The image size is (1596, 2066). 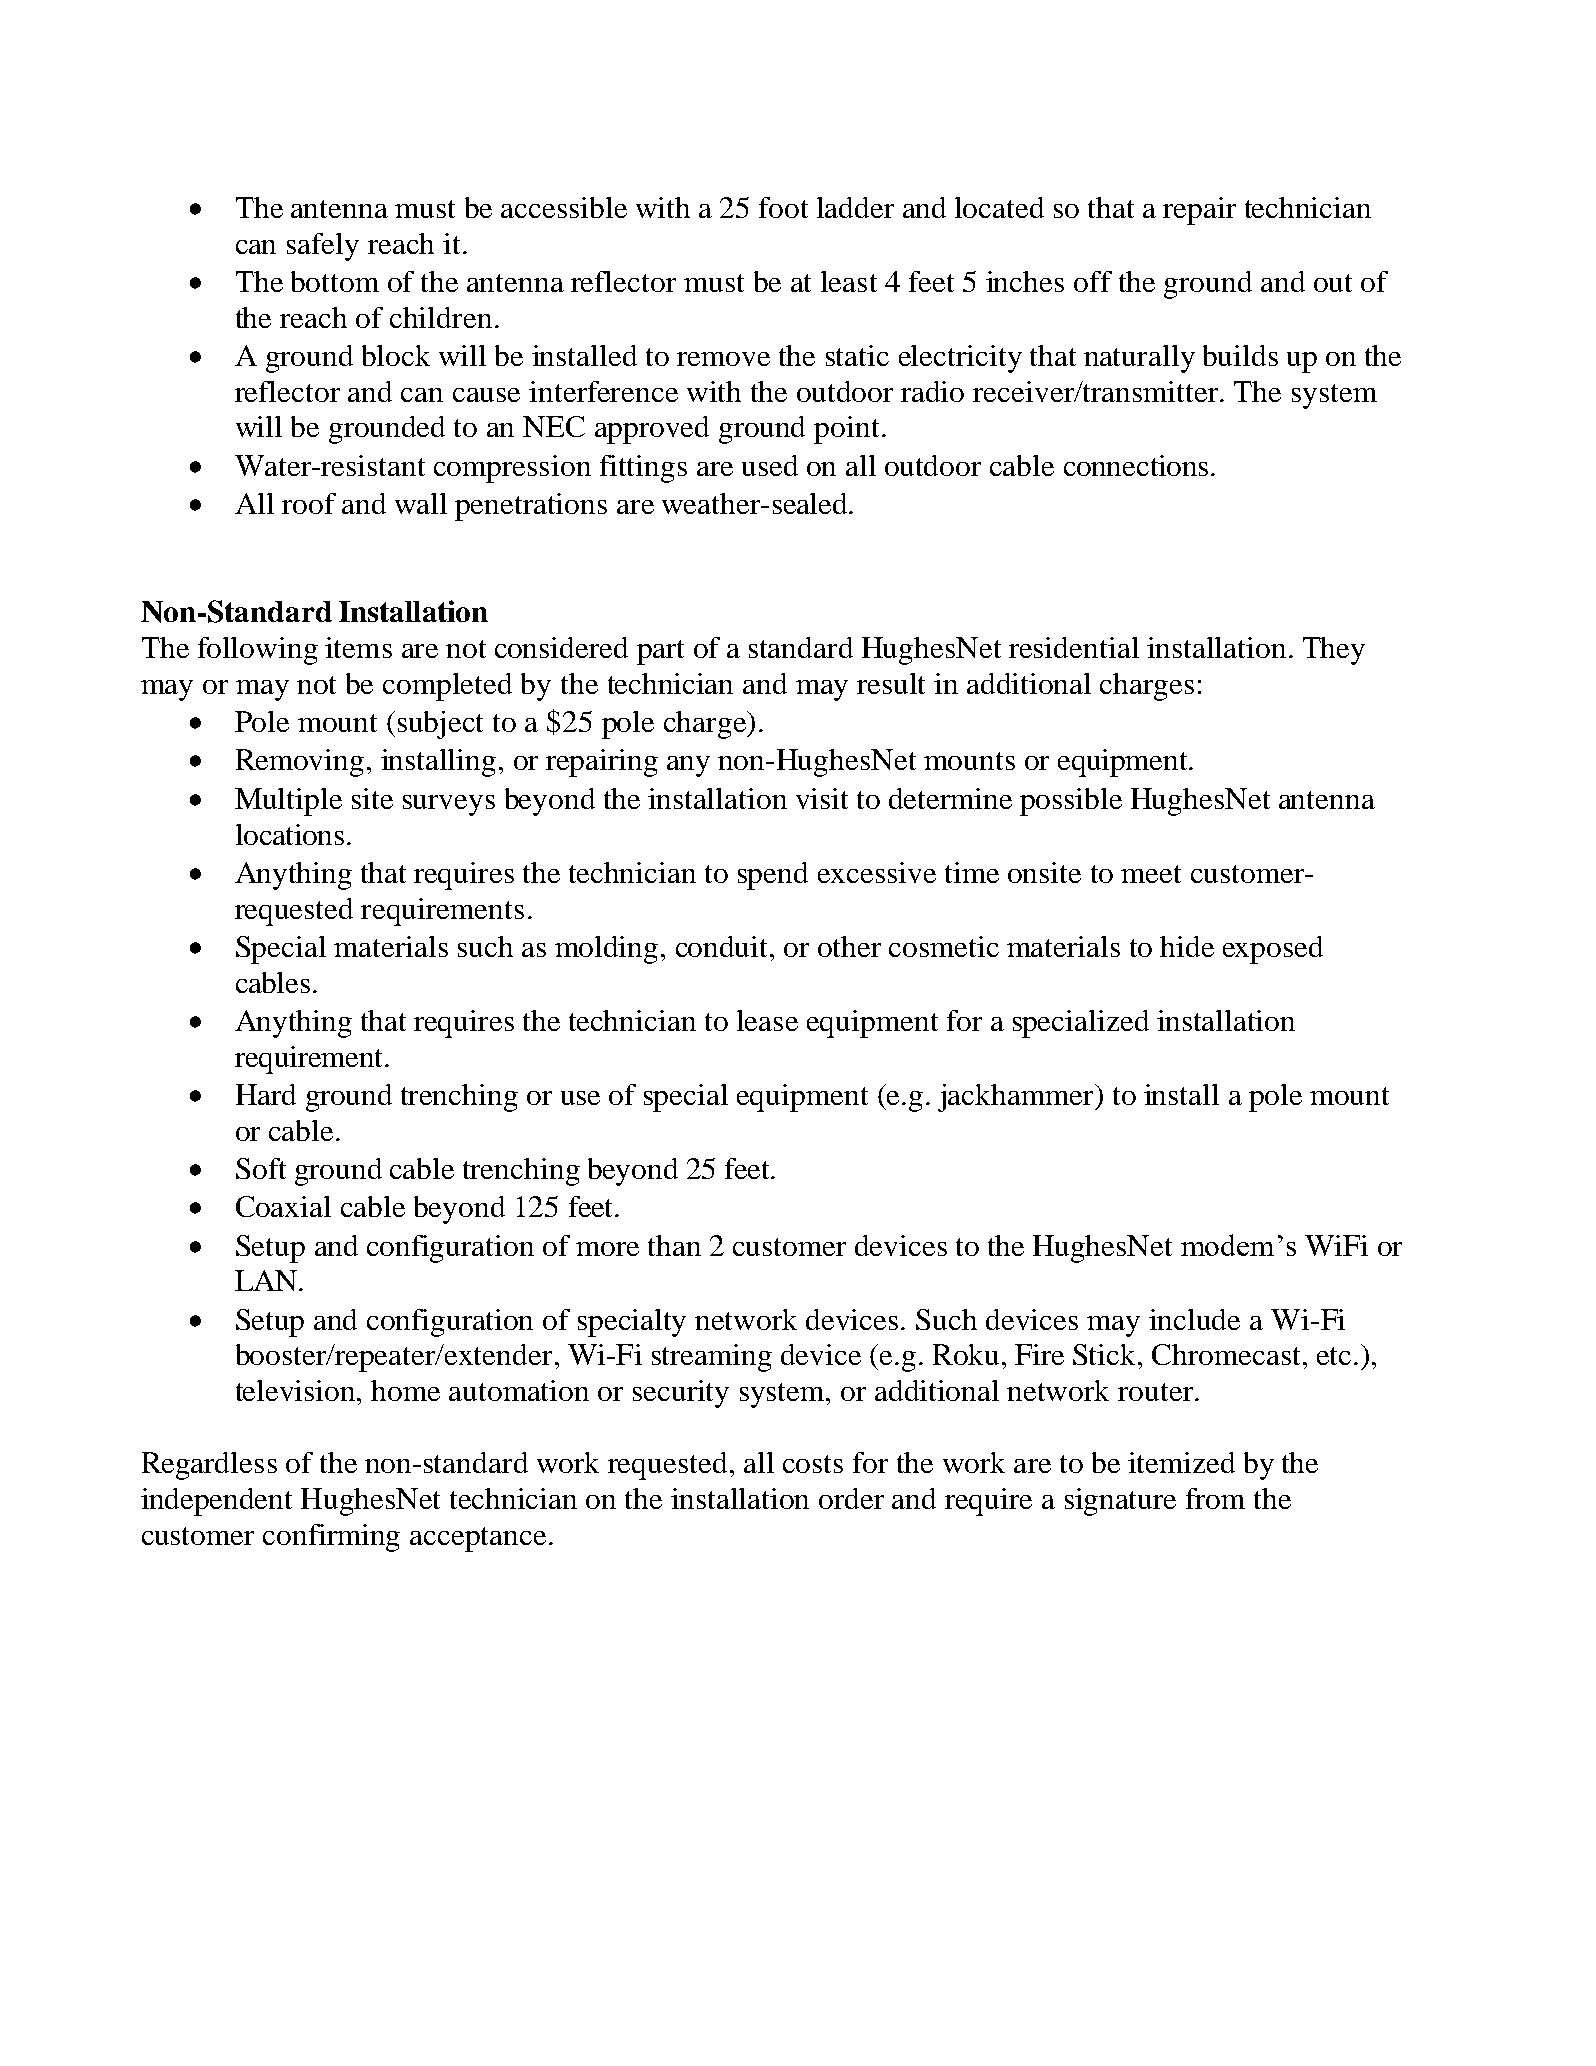 What do you see at coordinates (1093, 281) in the document?
I see `off` at bounding box center [1093, 281].
